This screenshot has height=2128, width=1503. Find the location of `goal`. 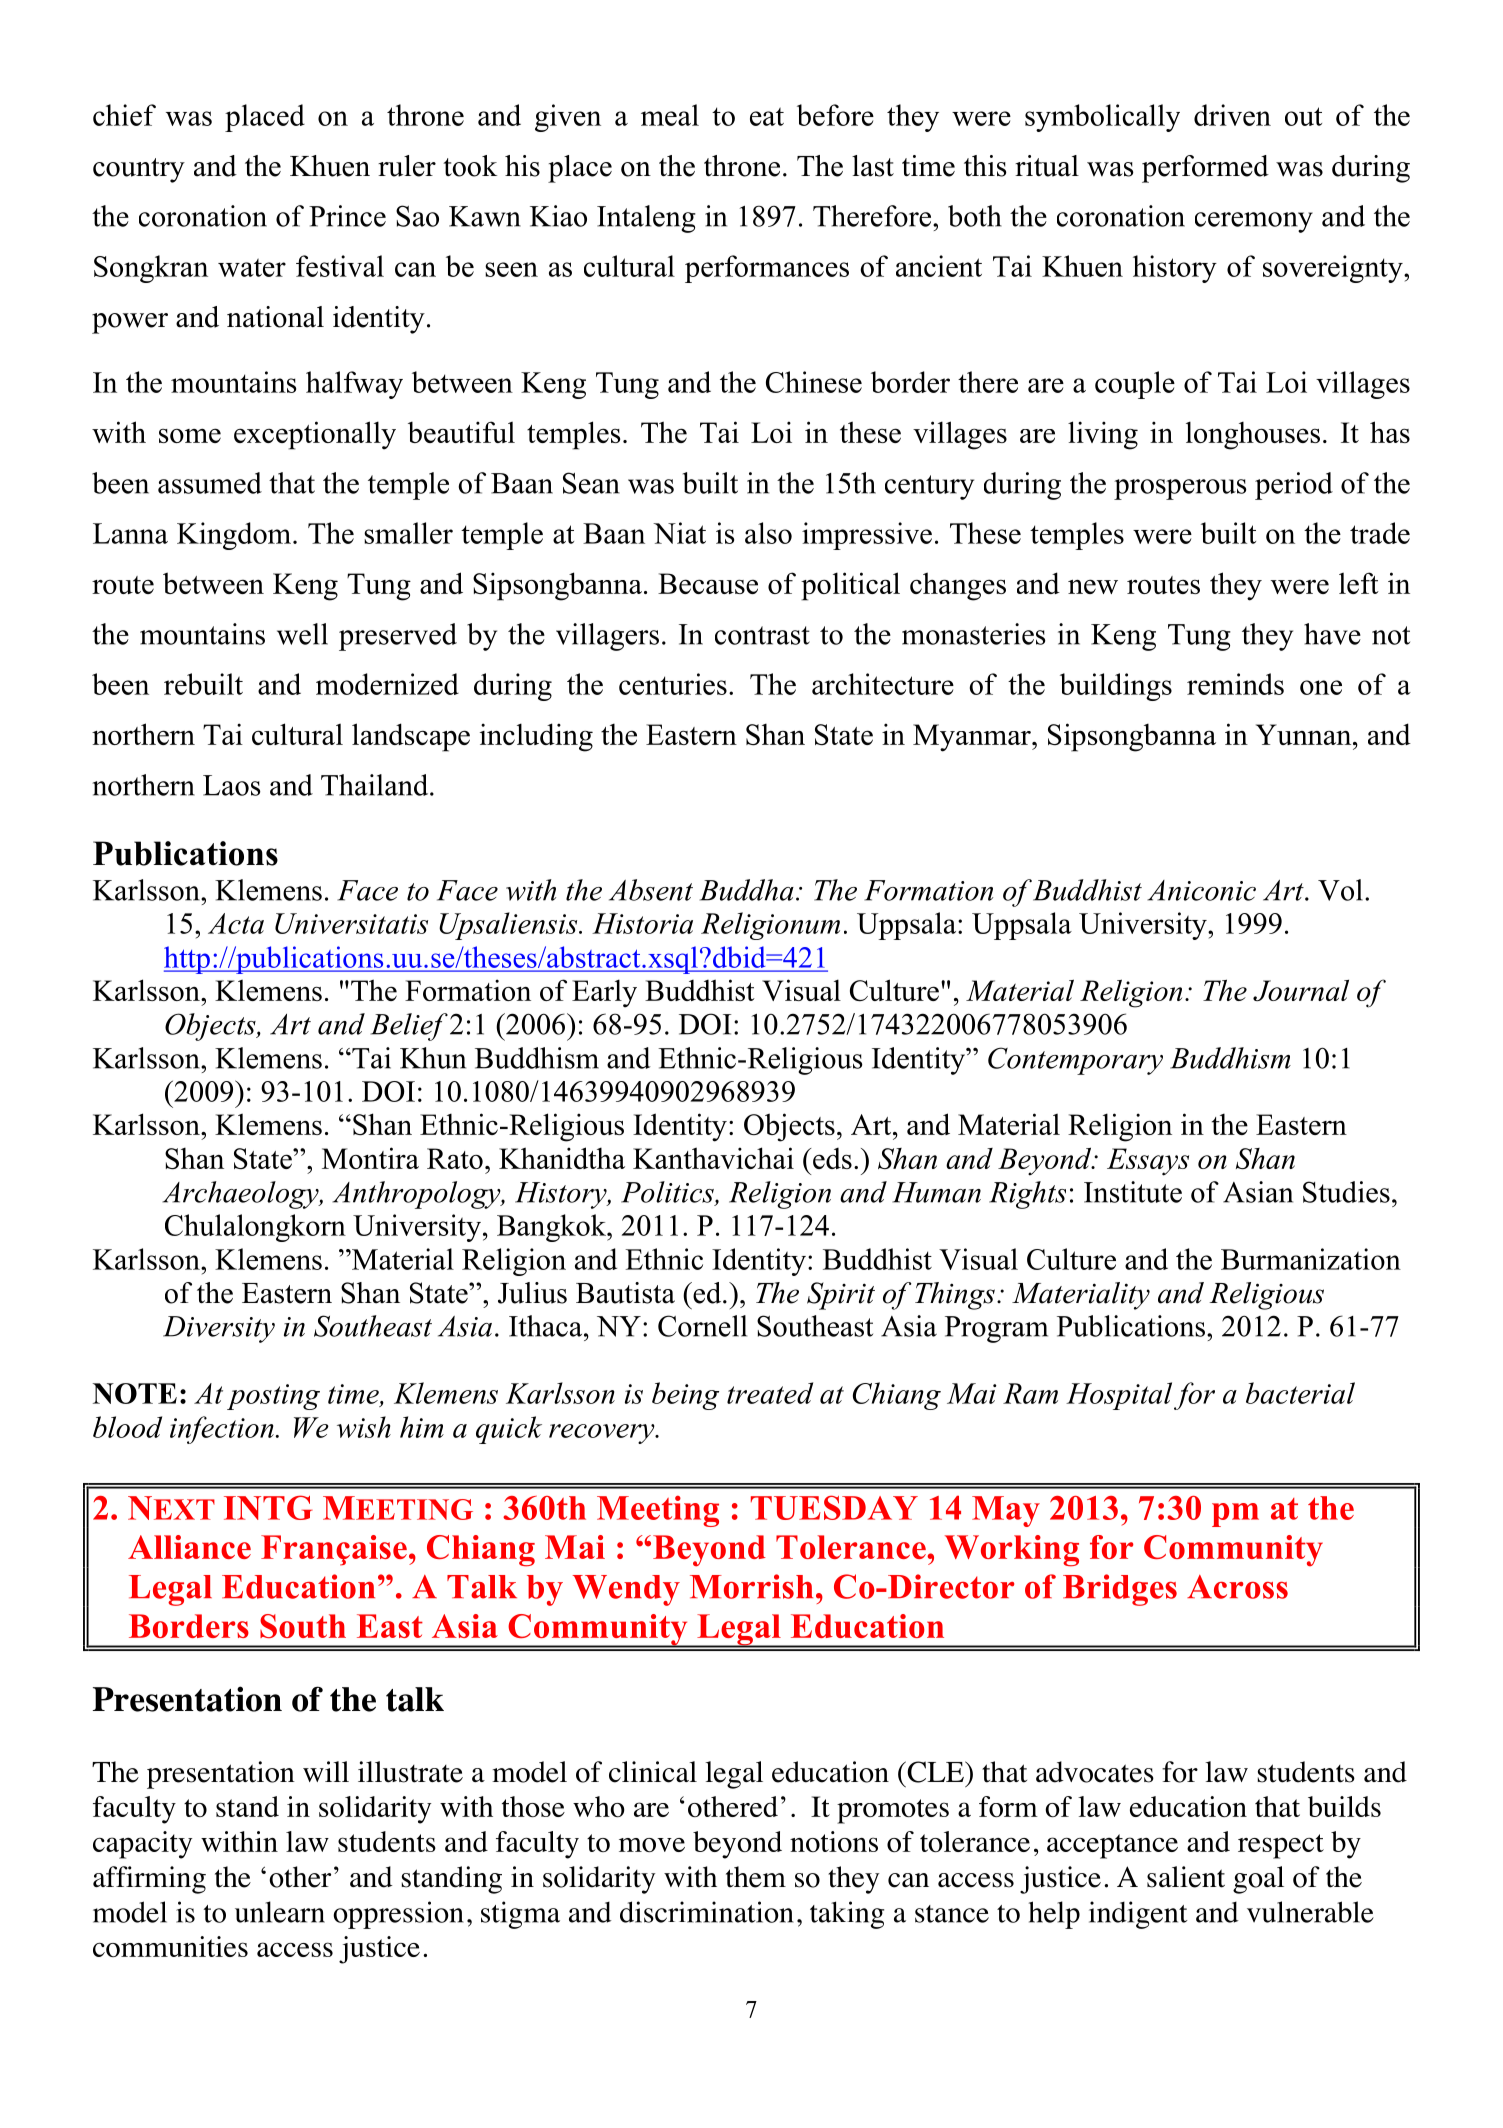

goal is located at coordinates (1258, 1880).
